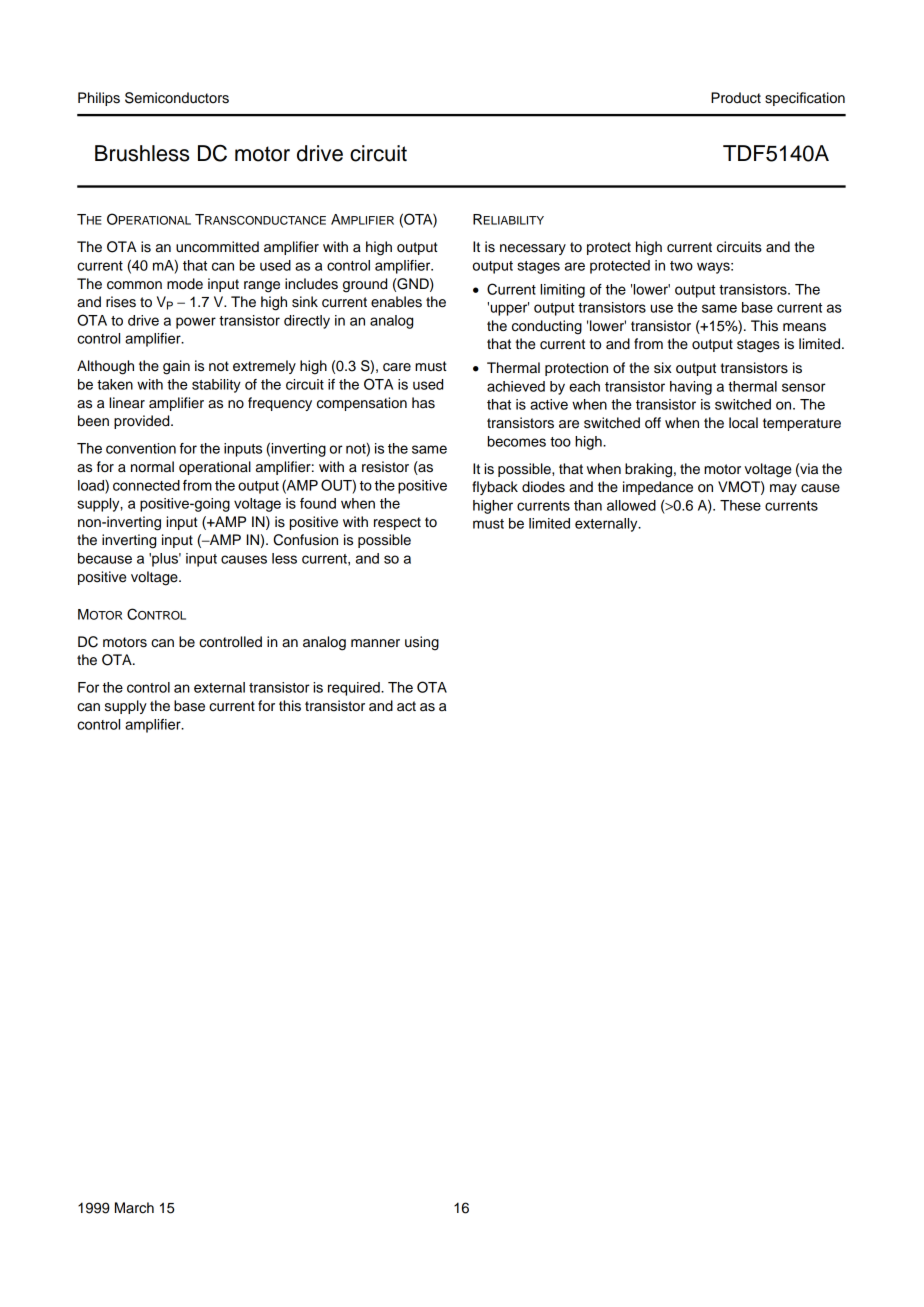  Describe the element at coordinates (533, 249) in the screenshot. I see `necessary` at that location.
